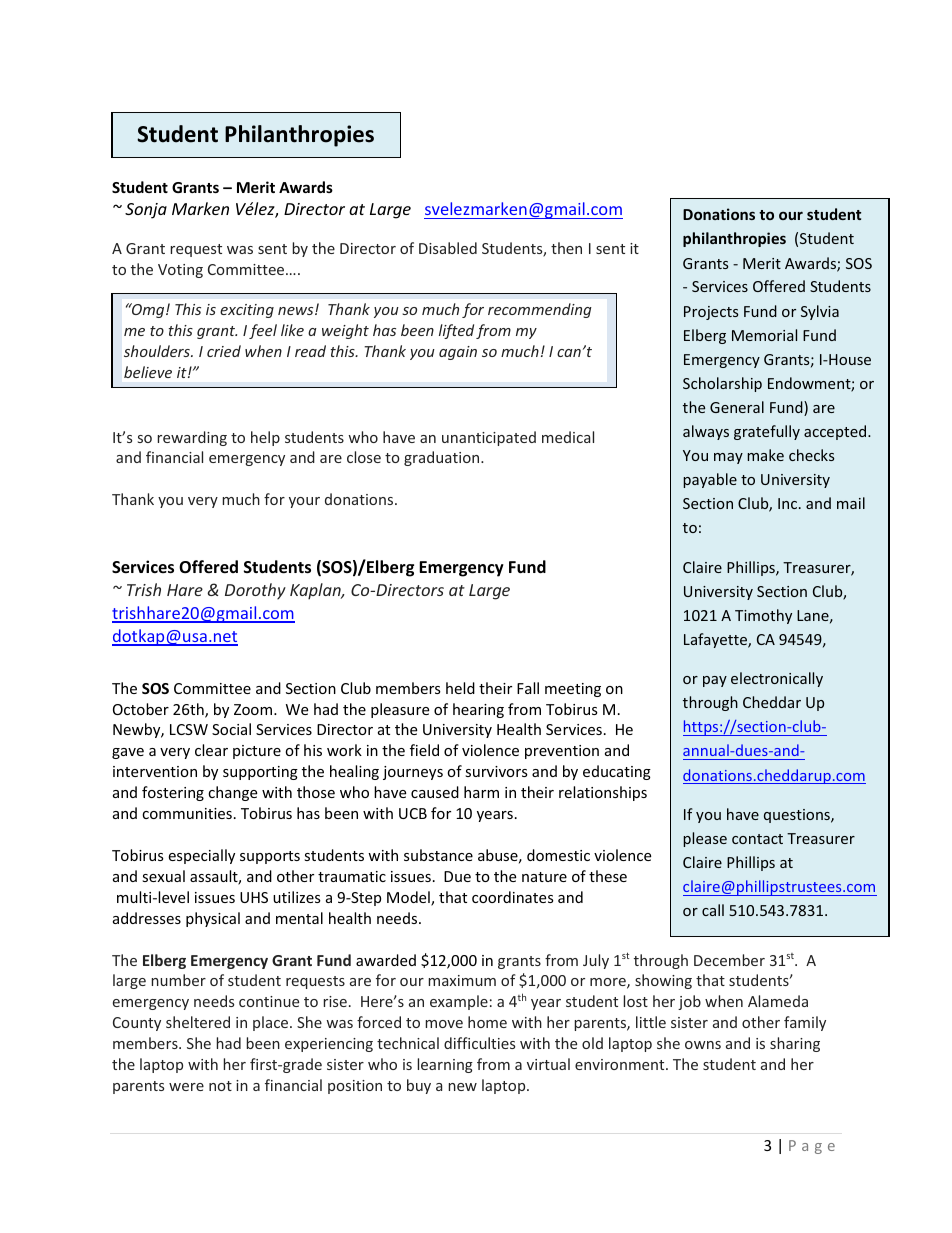 This page has height=1233, width=952. I want to click on Dorothy, so click(255, 591).
